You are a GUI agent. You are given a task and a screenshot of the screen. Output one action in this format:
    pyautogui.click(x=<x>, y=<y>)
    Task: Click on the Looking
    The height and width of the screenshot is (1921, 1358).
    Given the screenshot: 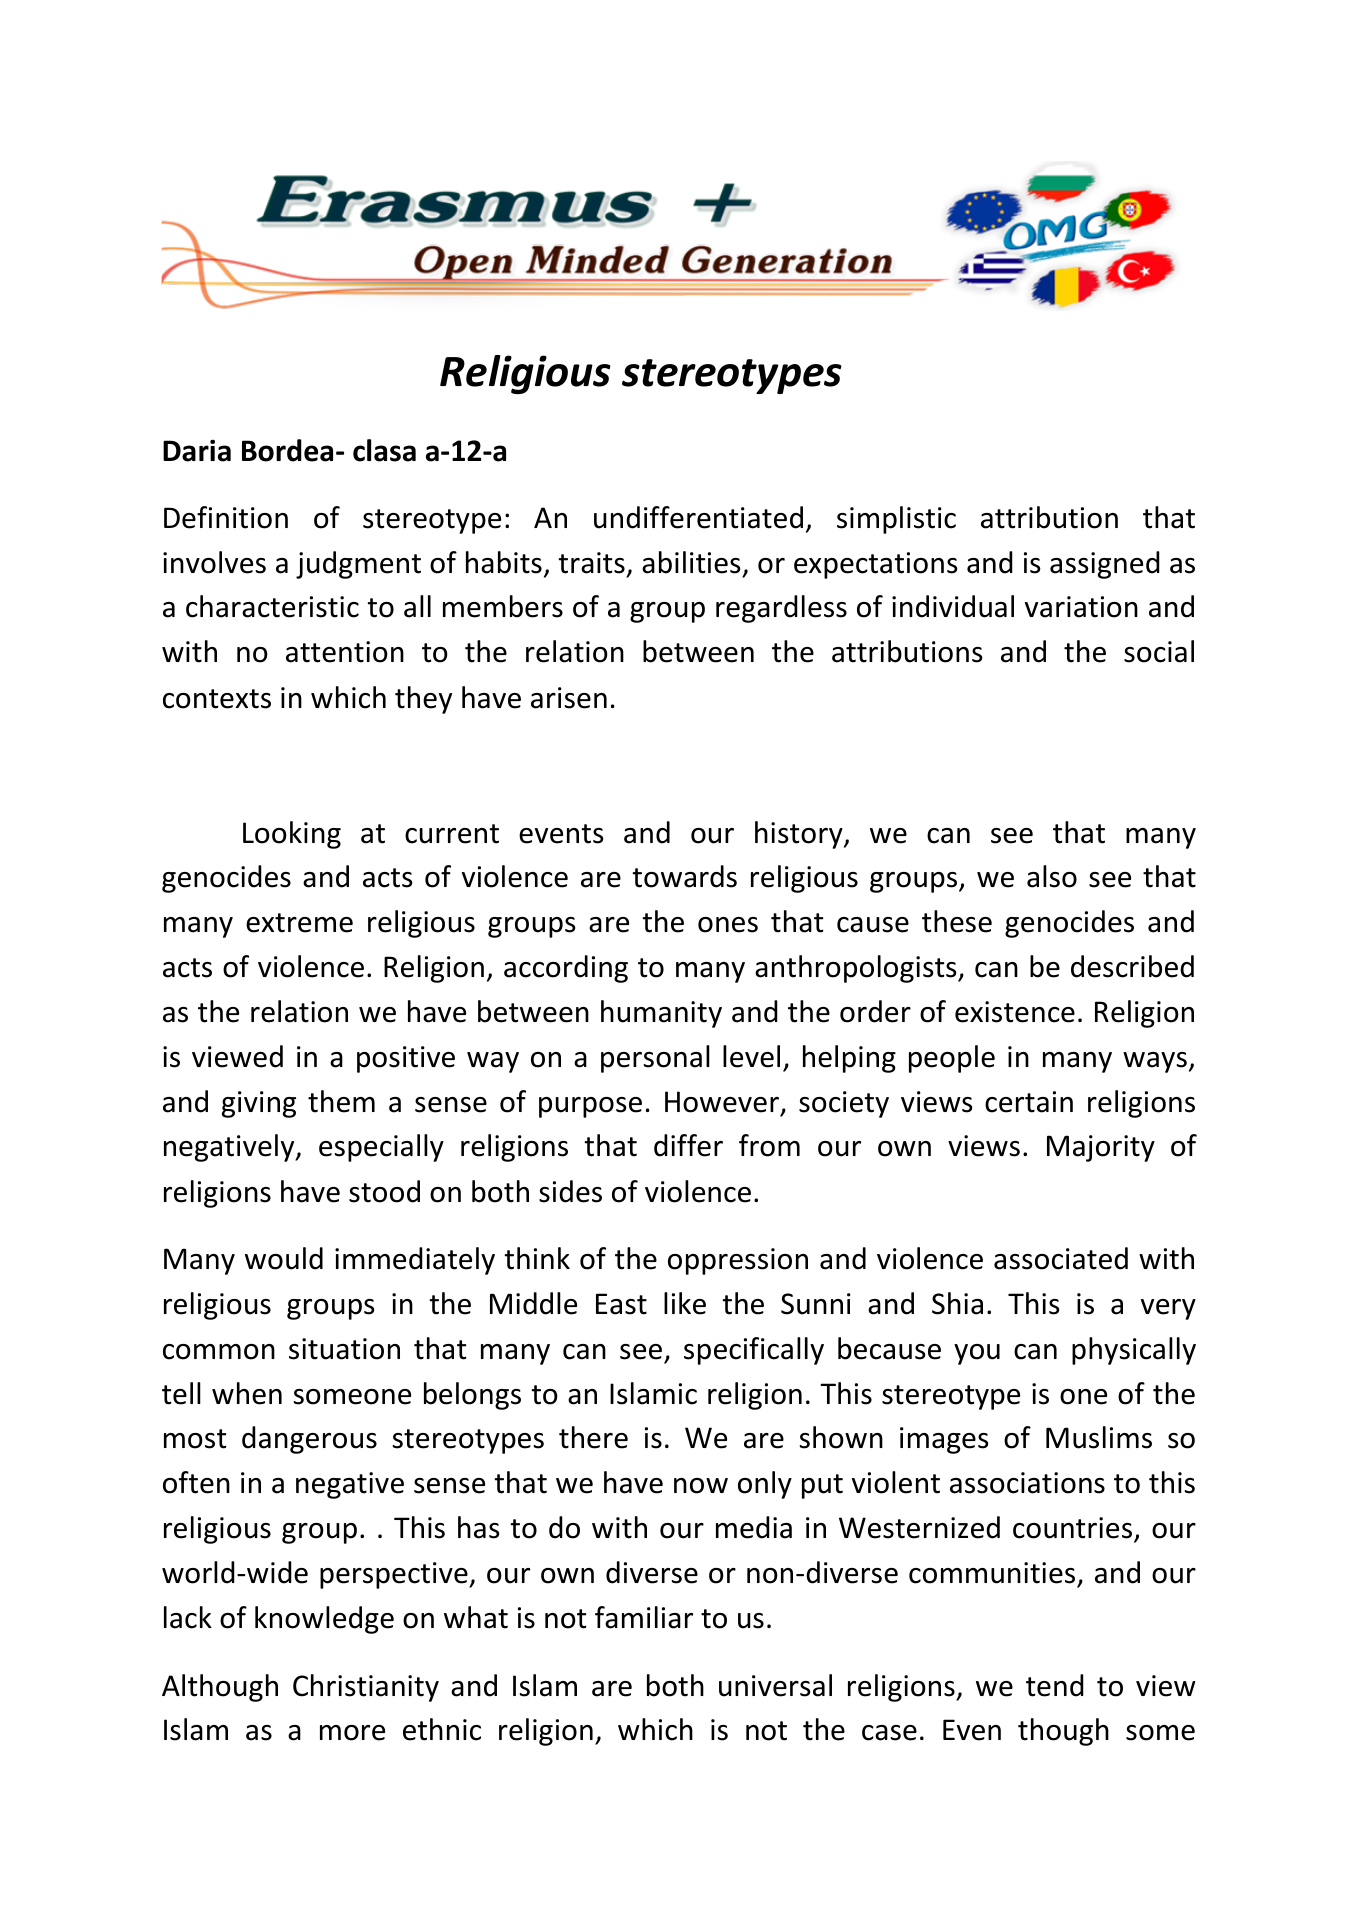 What is the action you would take?
    pyautogui.click(x=292, y=835)
